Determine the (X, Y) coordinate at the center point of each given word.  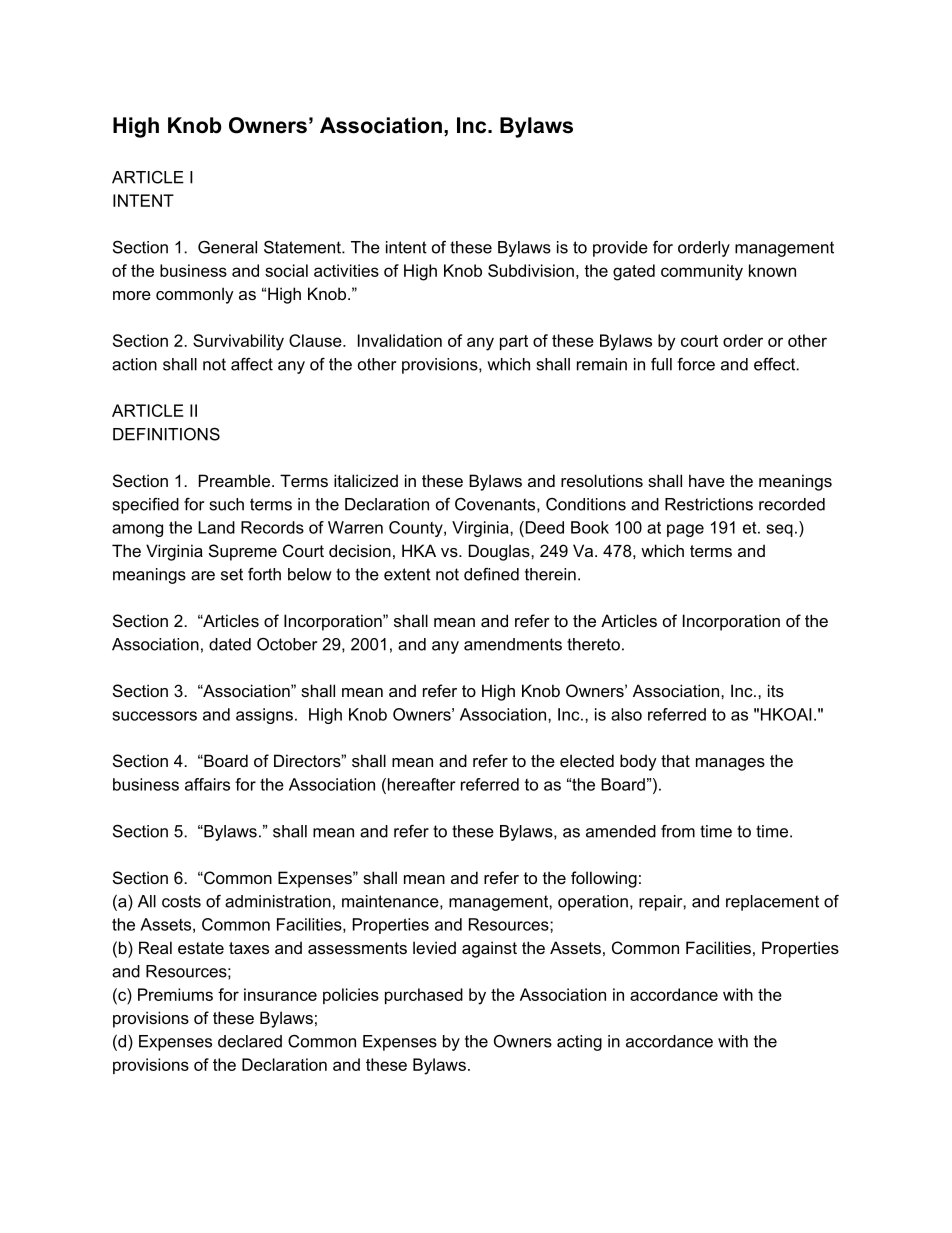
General (227, 247)
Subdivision (531, 270)
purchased (424, 996)
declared (250, 1041)
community (702, 272)
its (776, 690)
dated (230, 644)
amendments (513, 644)
